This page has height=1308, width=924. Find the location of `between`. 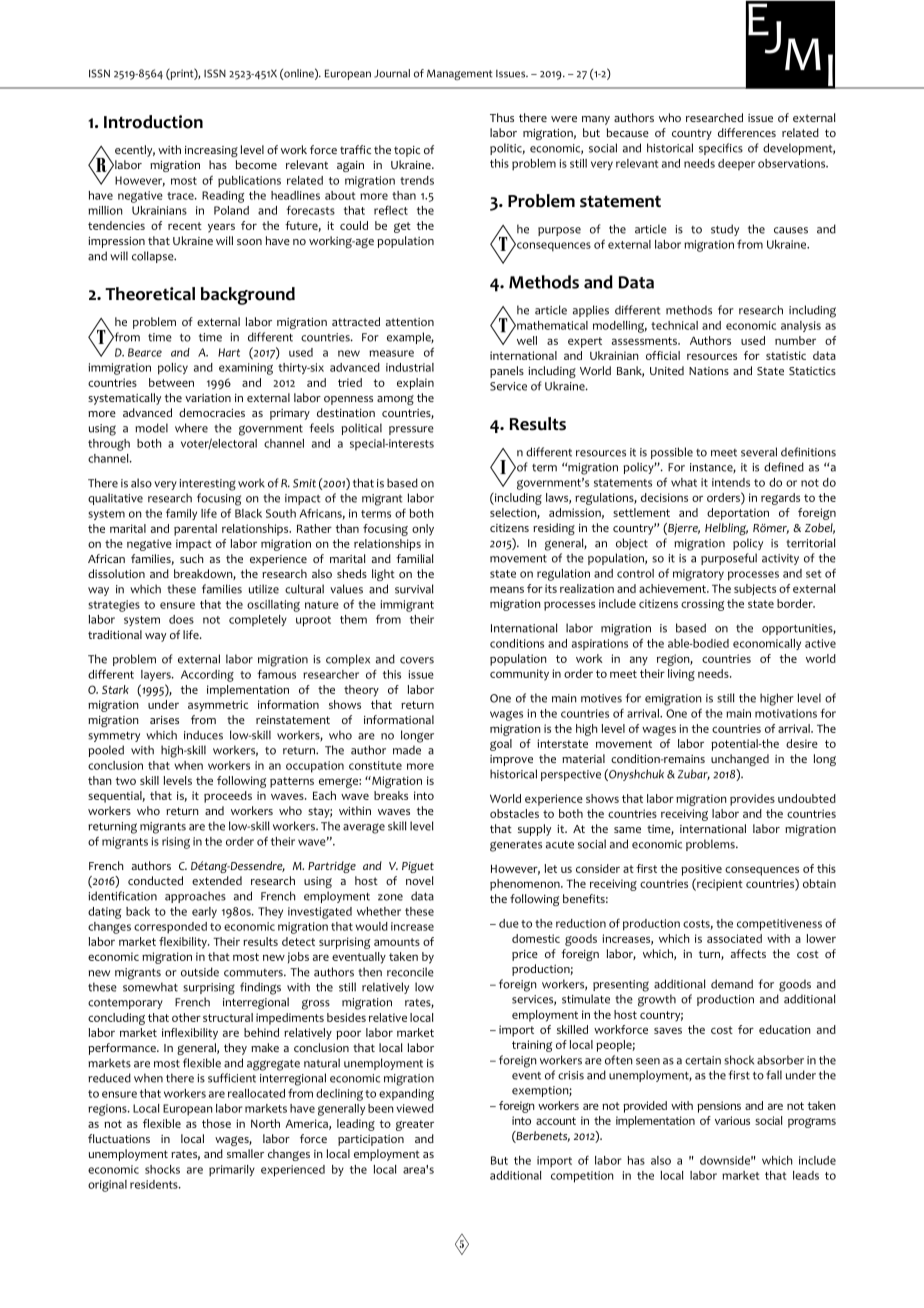

between is located at coordinates (171, 382).
